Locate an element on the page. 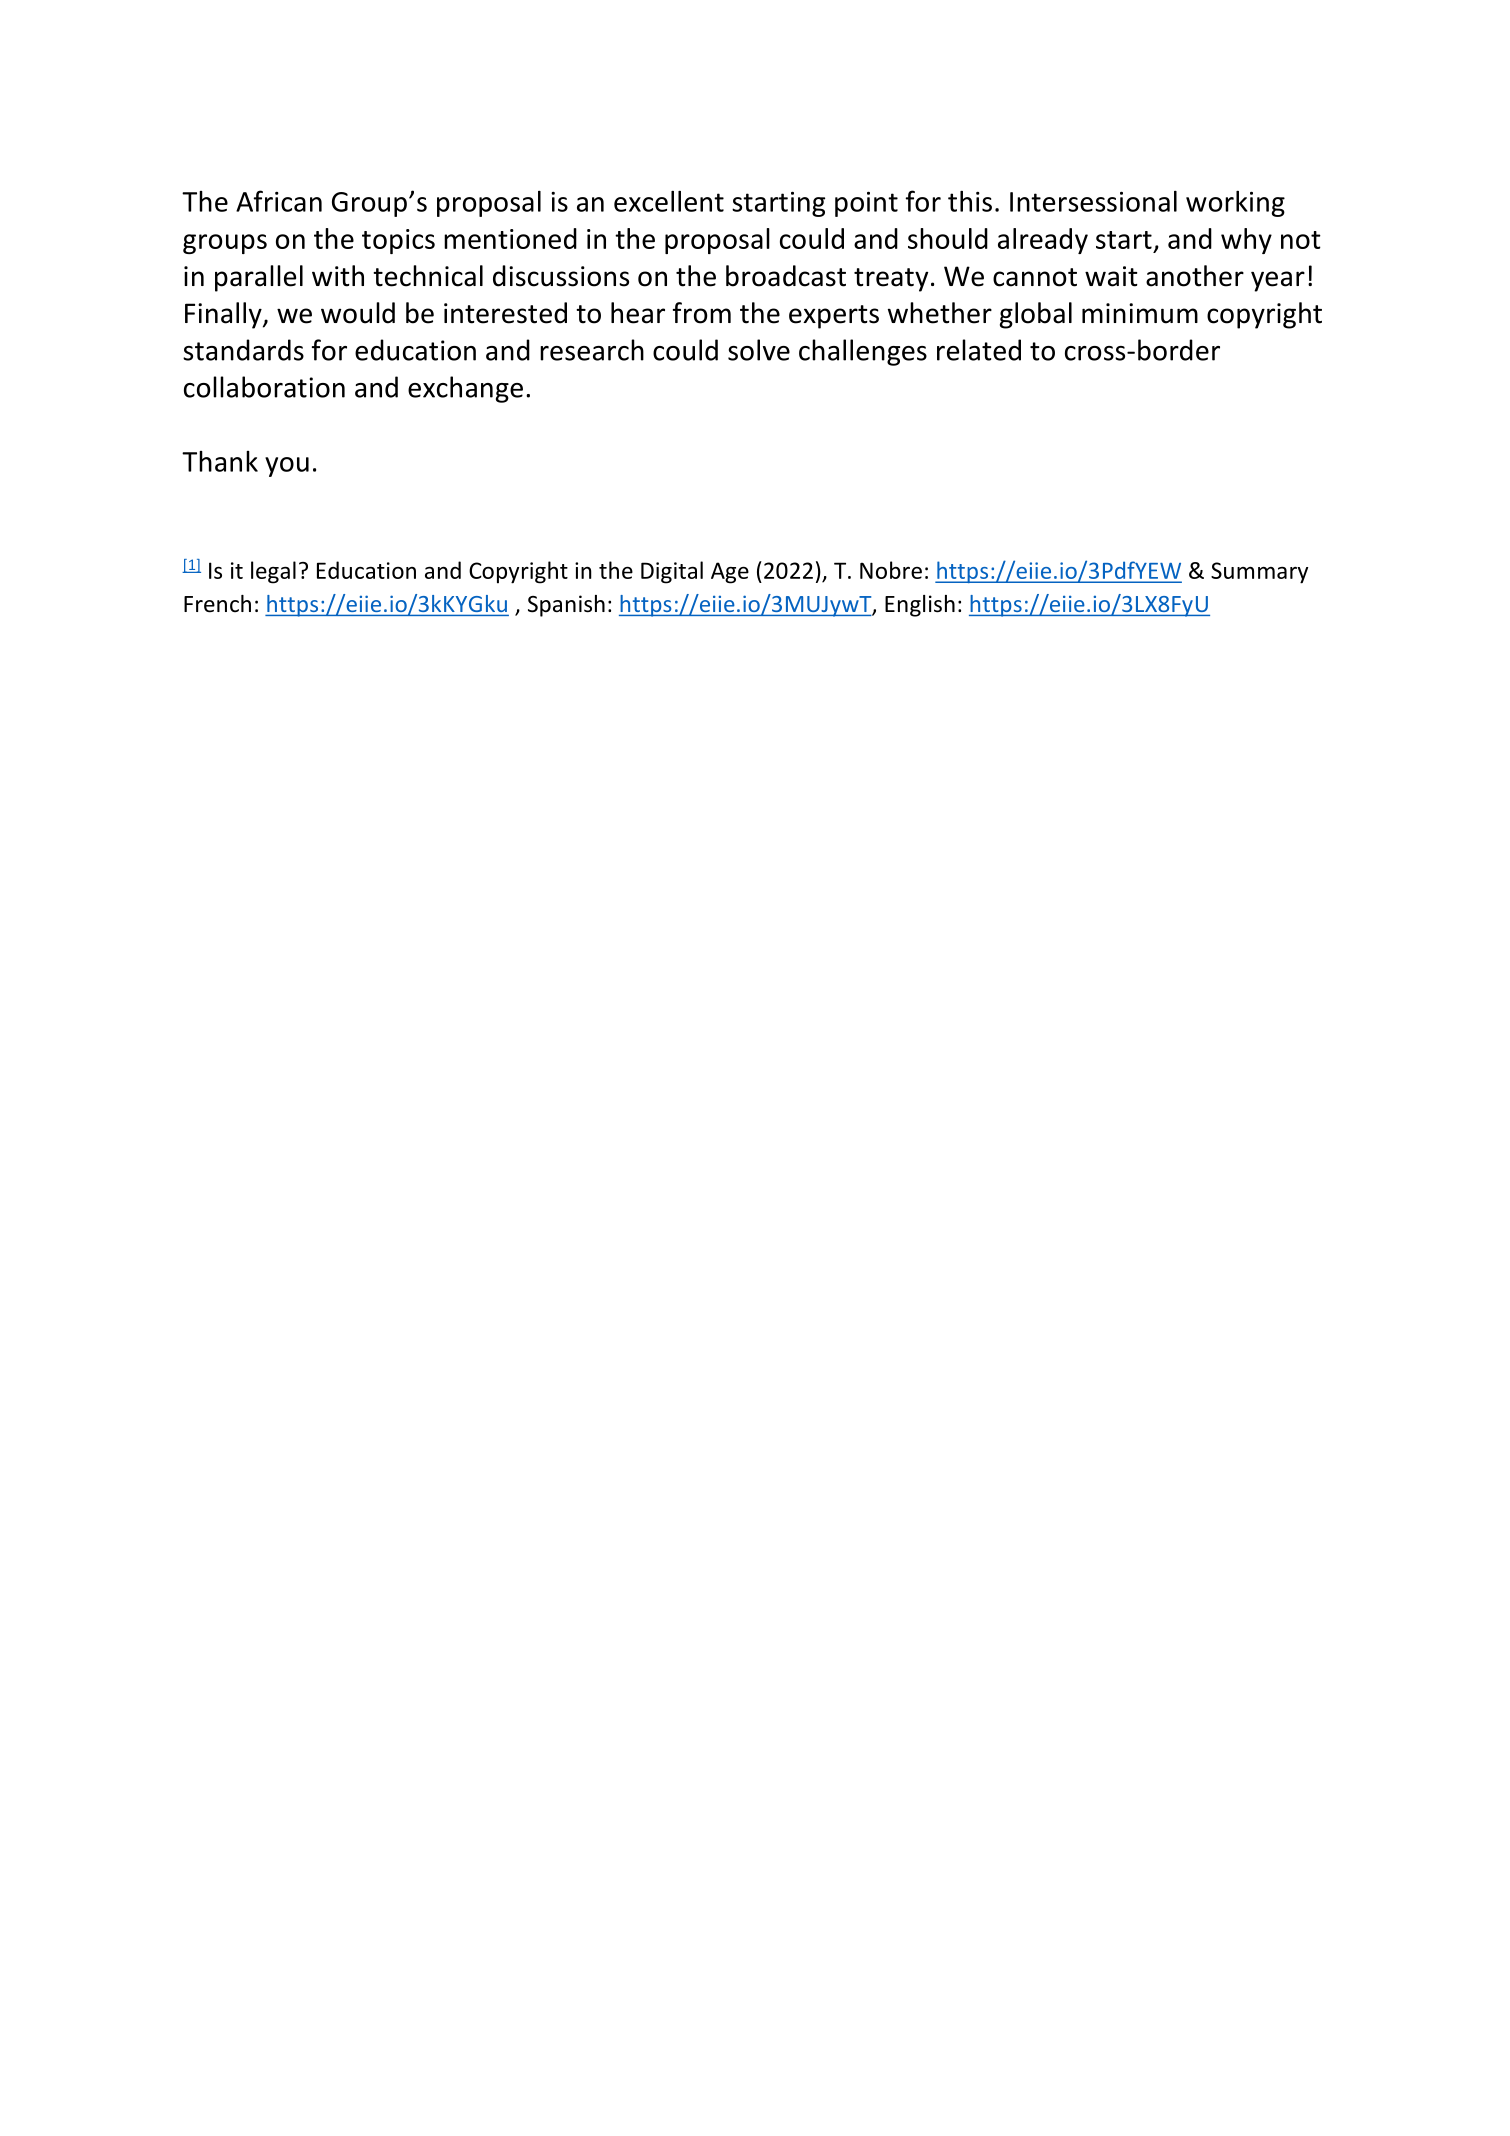 The image size is (1510, 2136). working is located at coordinates (1235, 204).
